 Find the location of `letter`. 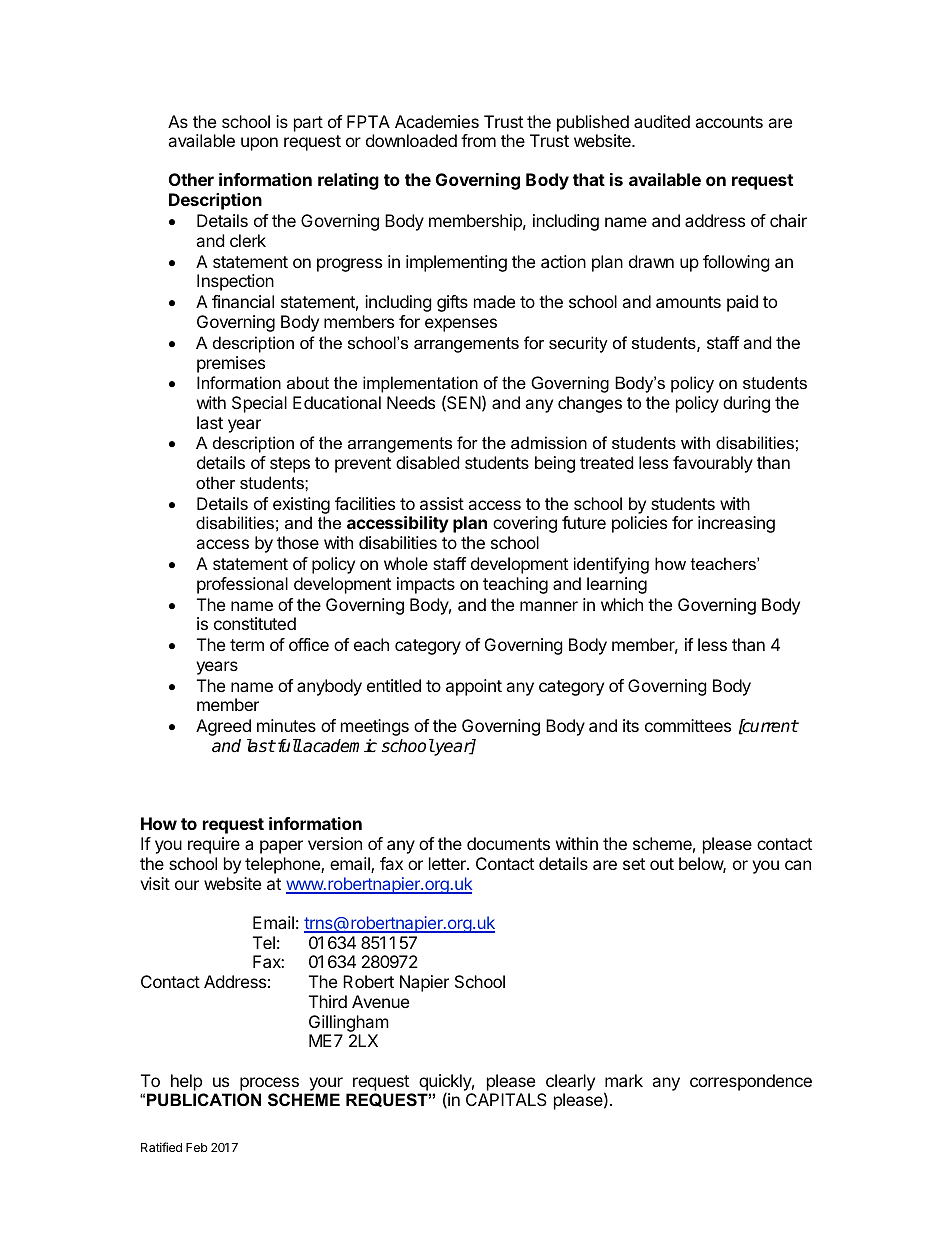

letter is located at coordinates (448, 863).
